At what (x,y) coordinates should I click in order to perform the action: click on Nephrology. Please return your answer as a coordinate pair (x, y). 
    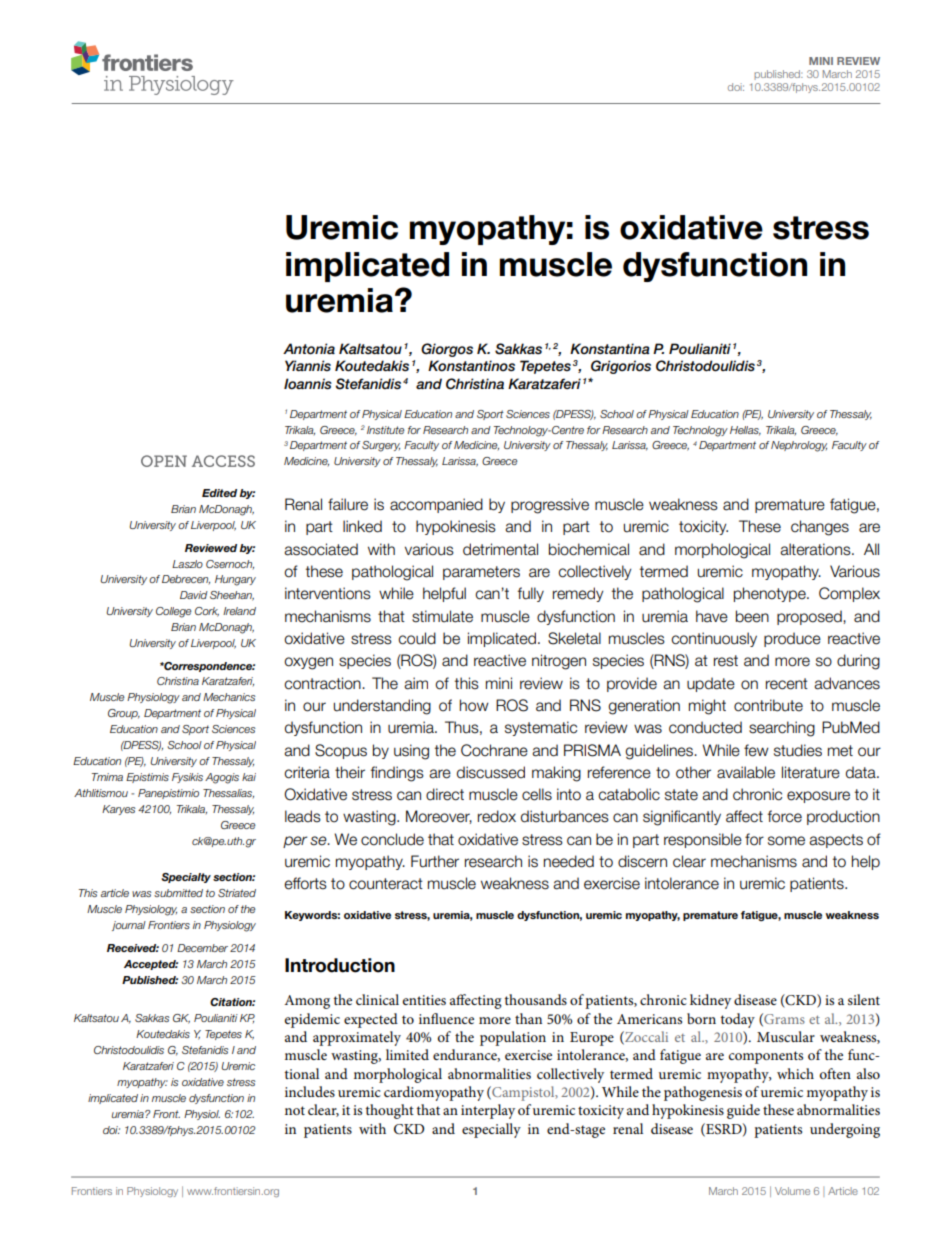
    Looking at the image, I should click on (799, 446).
